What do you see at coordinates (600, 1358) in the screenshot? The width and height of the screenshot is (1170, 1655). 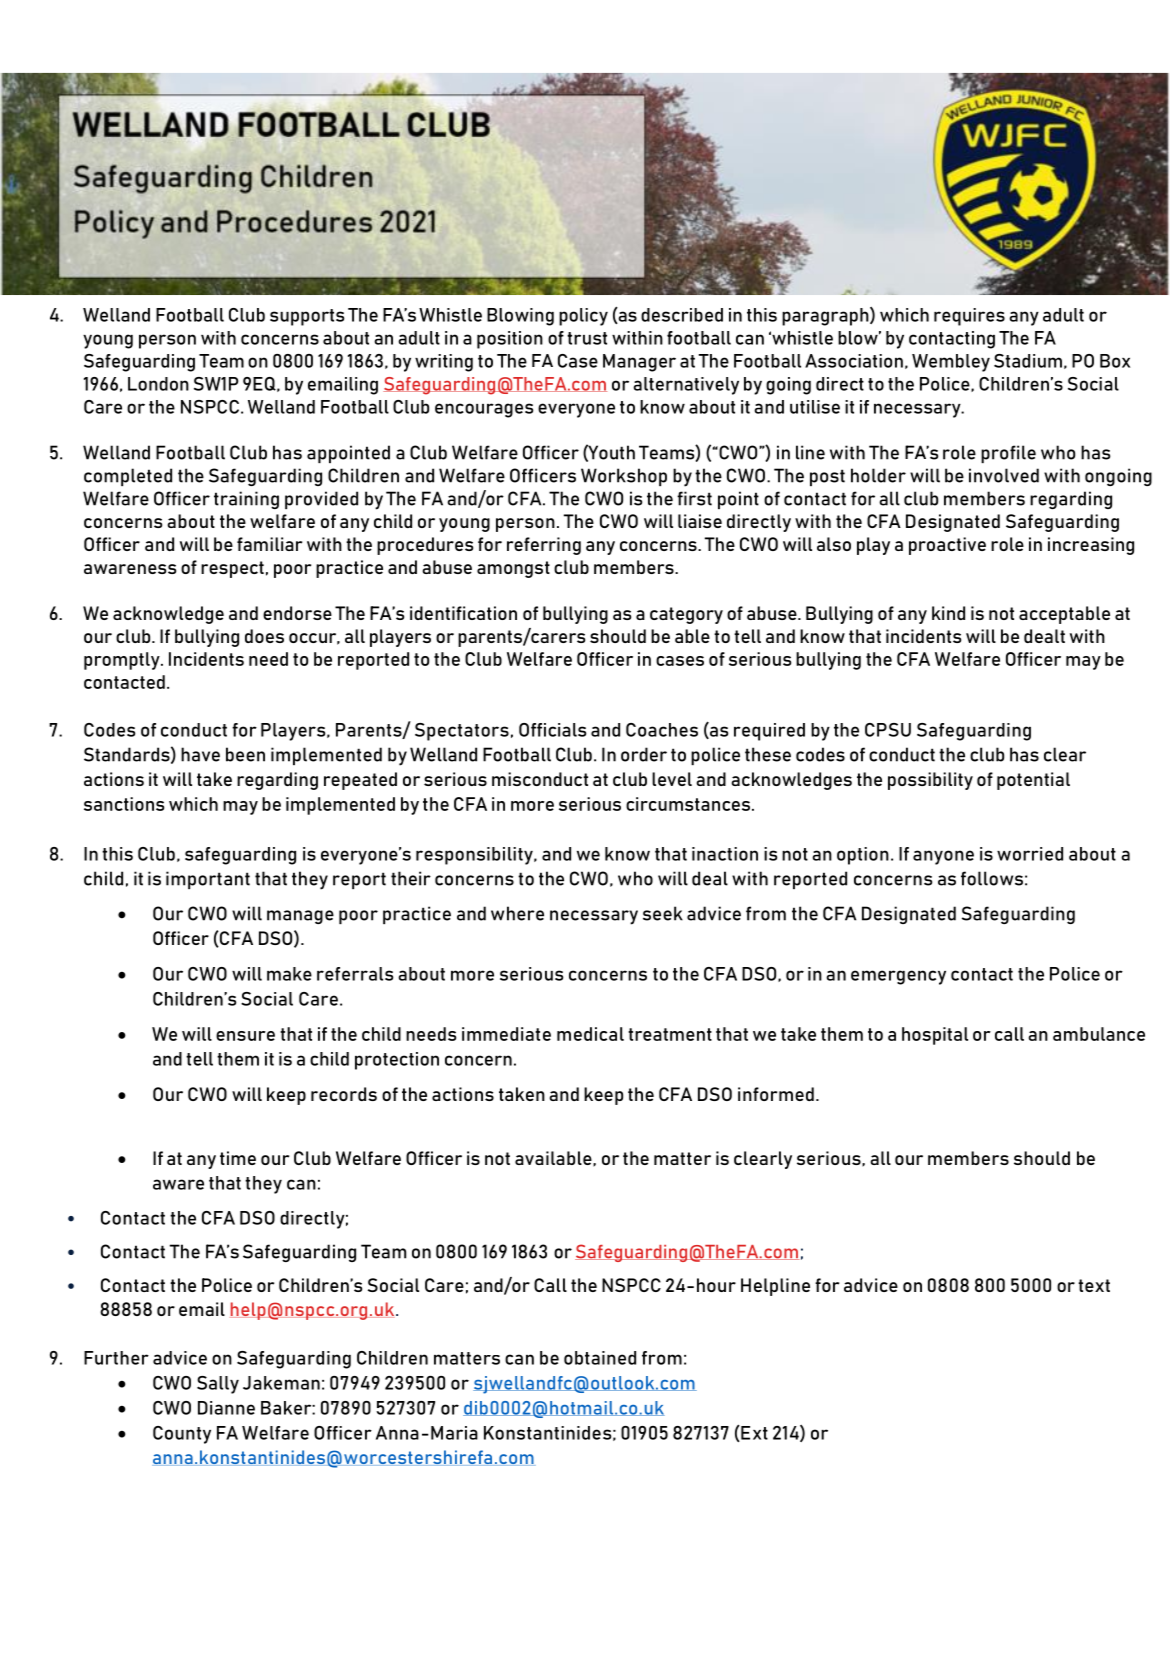 I see `obtained` at bounding box center [600, 1358].
